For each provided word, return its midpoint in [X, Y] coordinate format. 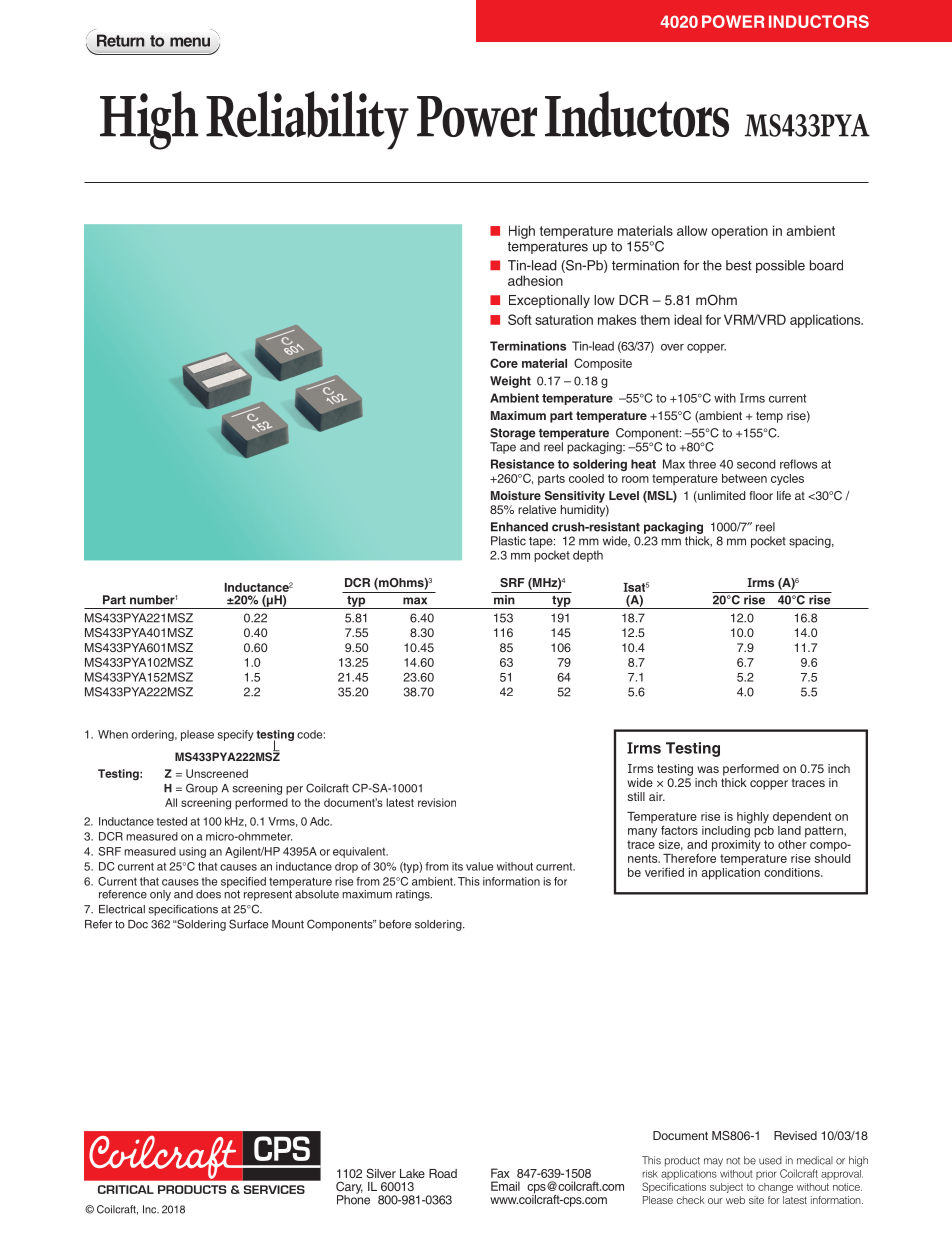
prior [766, 1175]
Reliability [307, 120]
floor [761, 495]
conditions [793, 872]
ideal [688, 319]
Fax [500, 1173]
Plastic [508, 541]
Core [504, 363]
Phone [353, 1199]
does [208, 894]
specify [235, 735]
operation [740, 232]
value [479, 866]
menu [190, 42]
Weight [510, 382]
